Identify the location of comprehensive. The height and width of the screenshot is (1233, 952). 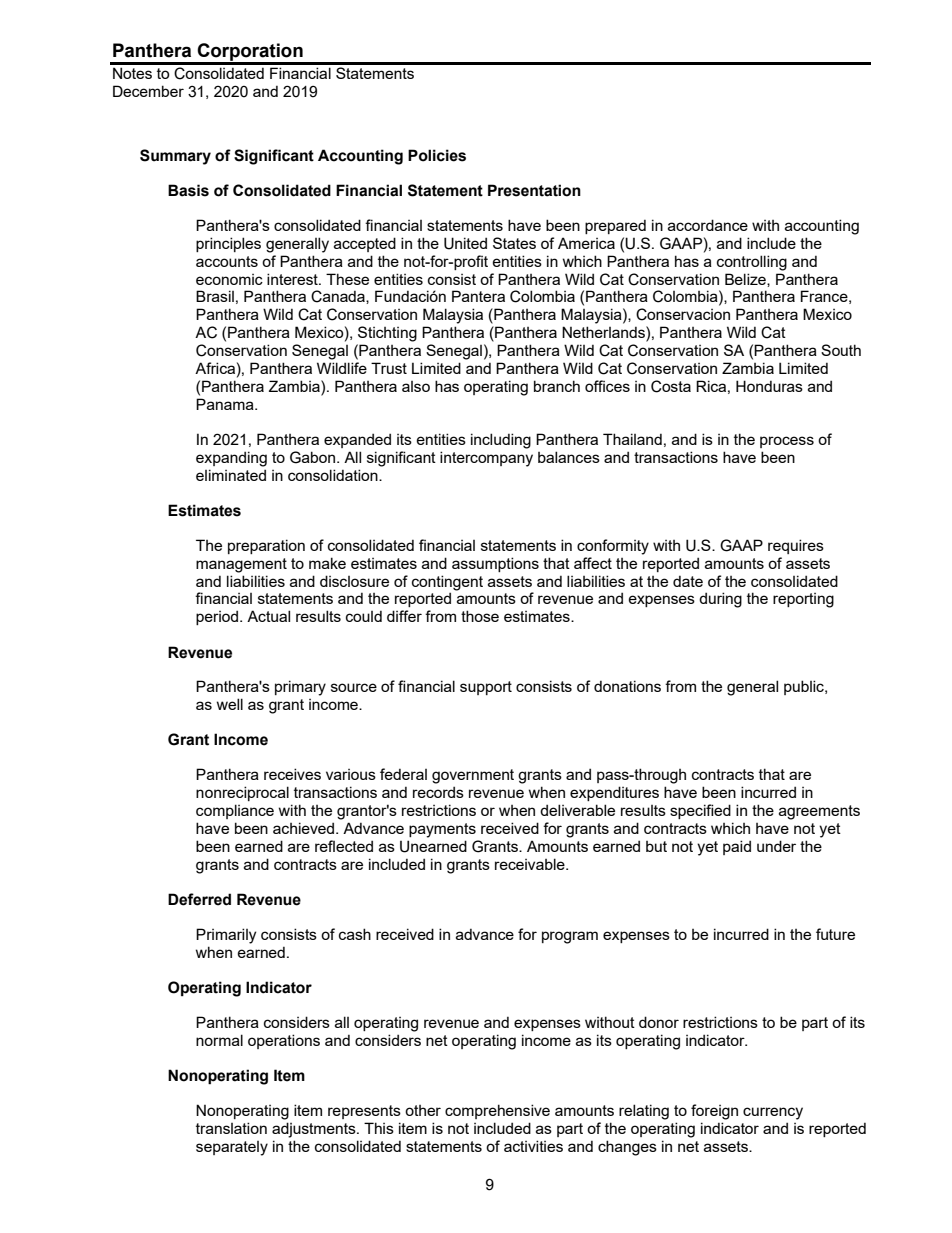
(497, 1111).
